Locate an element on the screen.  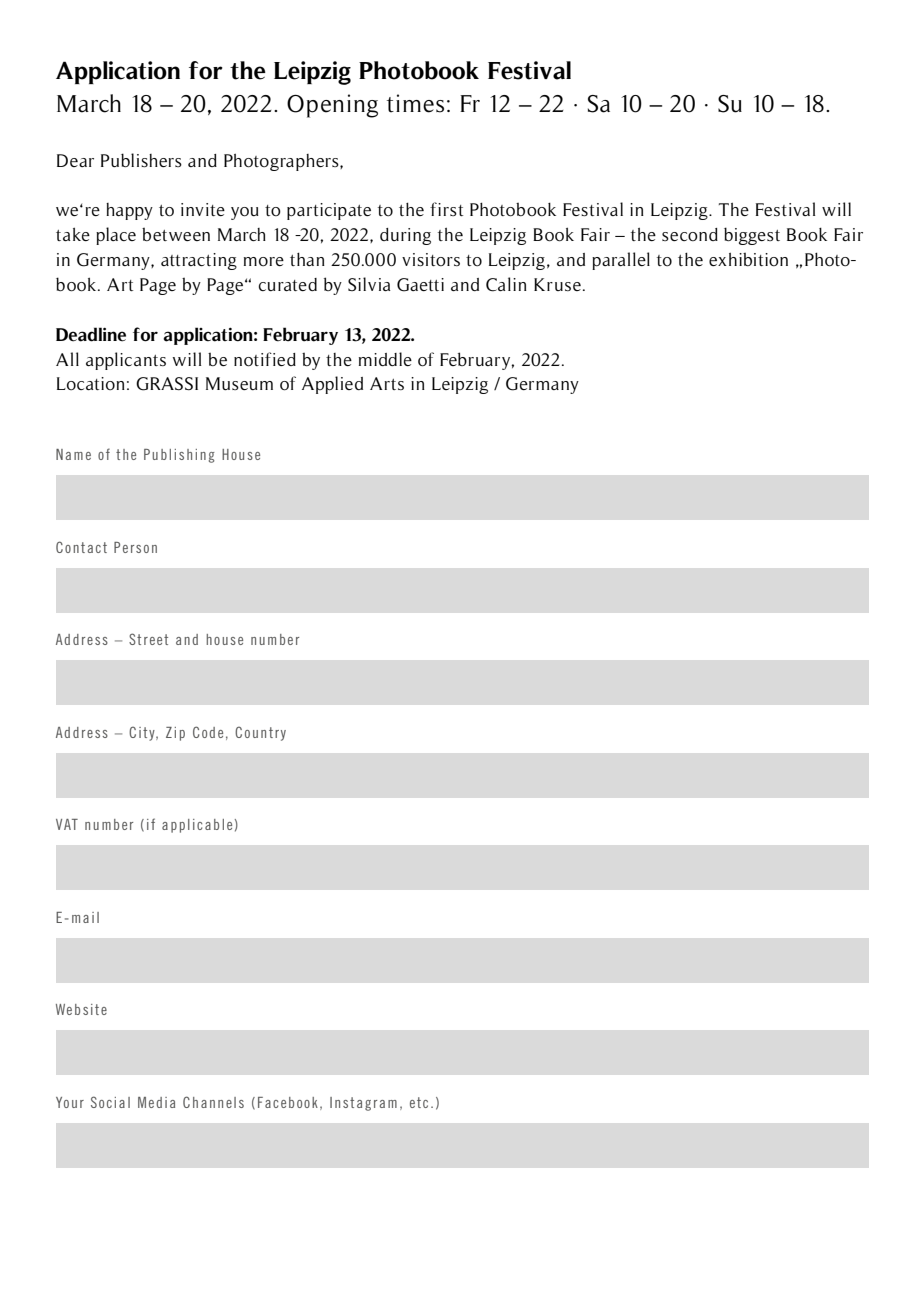
Publishers is located at coordinates (141, 160).
